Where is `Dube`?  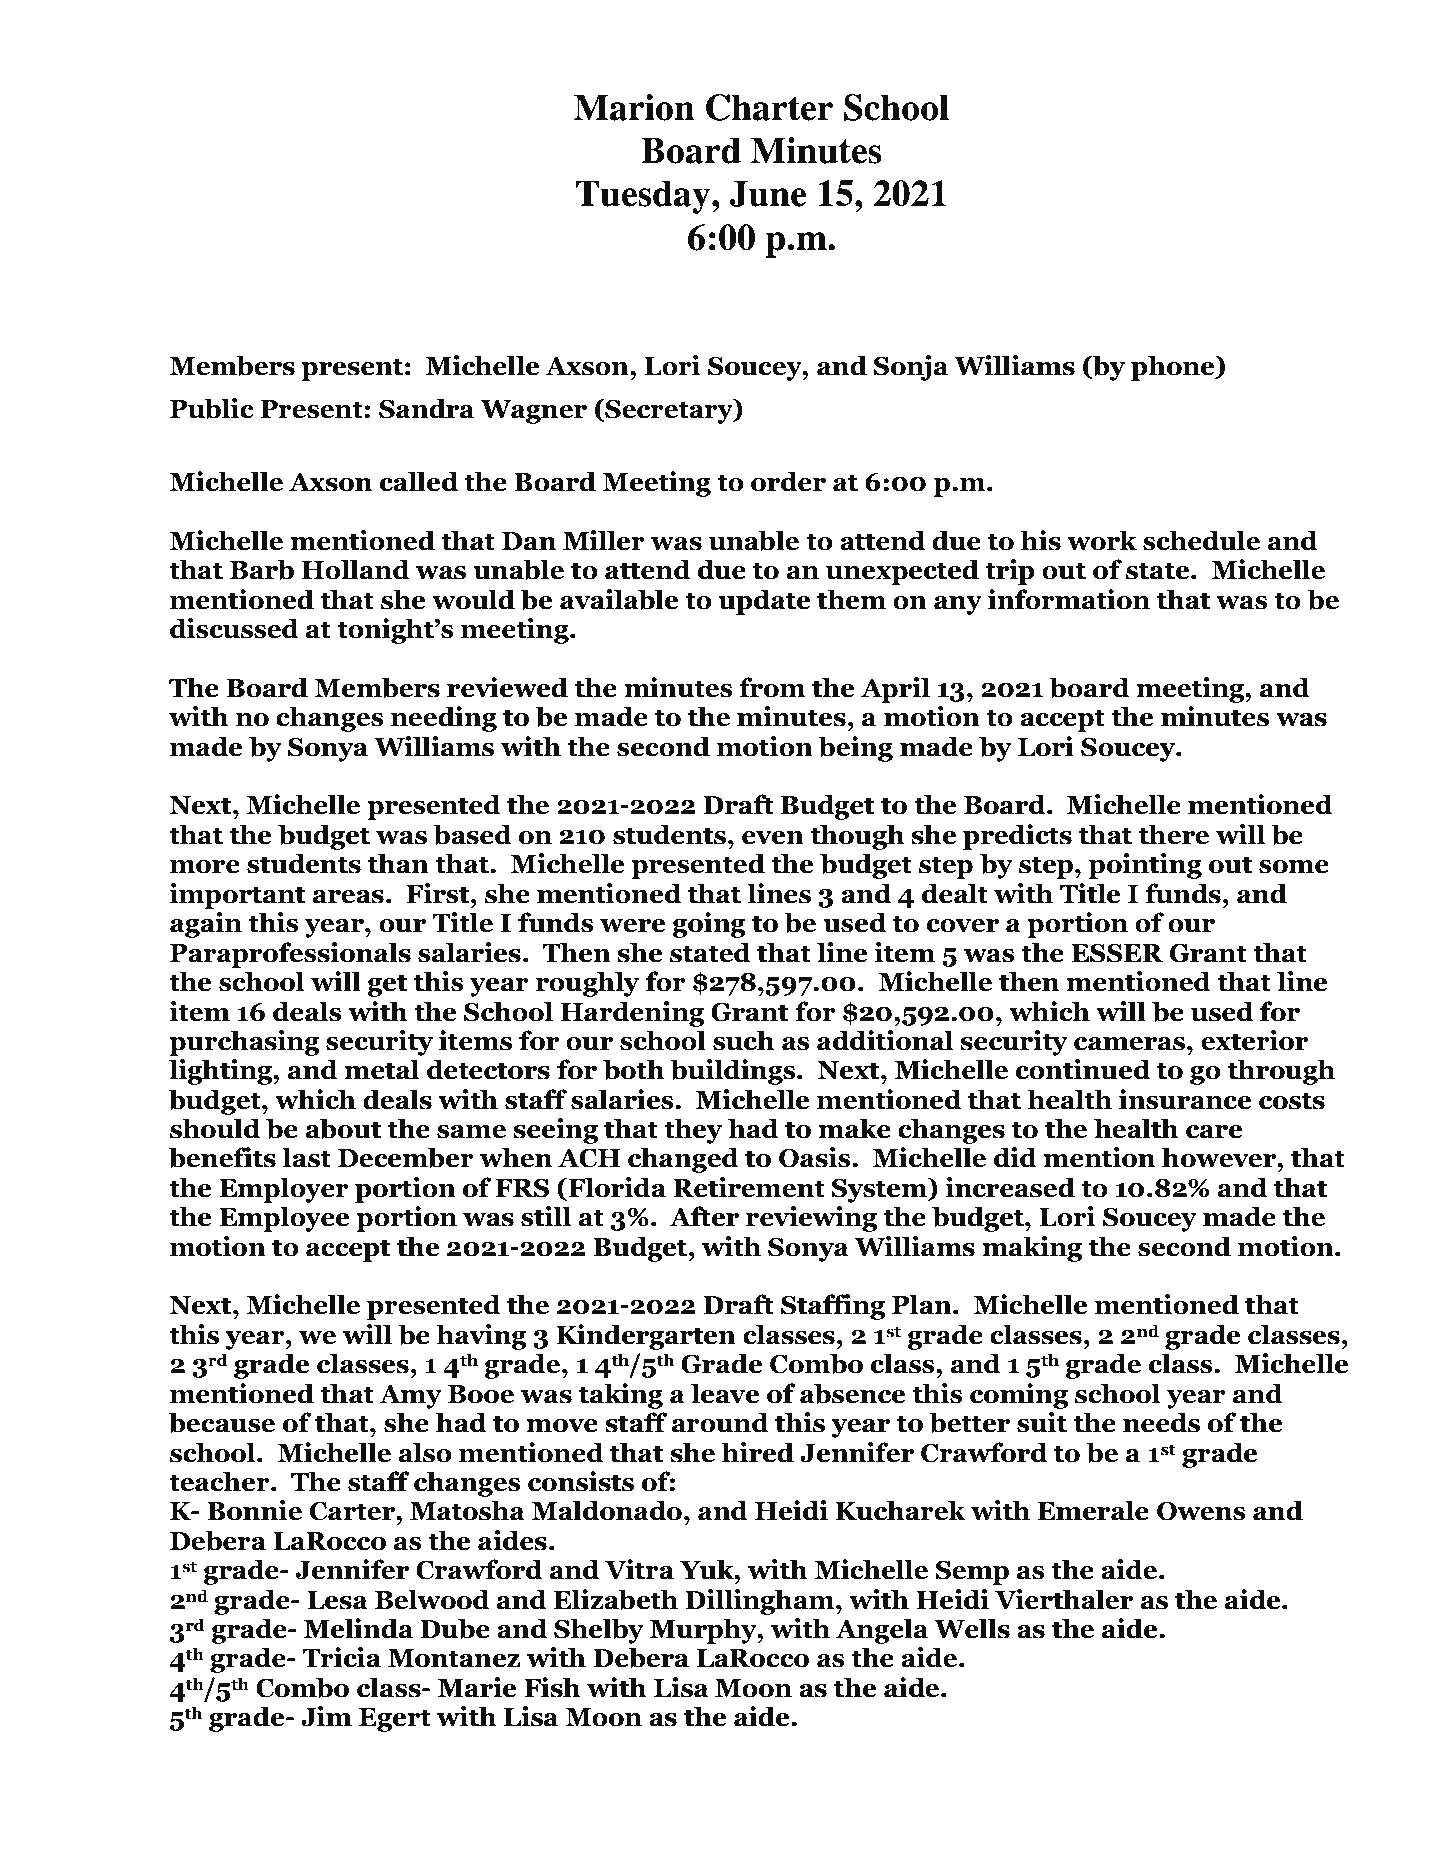
Dube is located at coordinates (455, 1628).
